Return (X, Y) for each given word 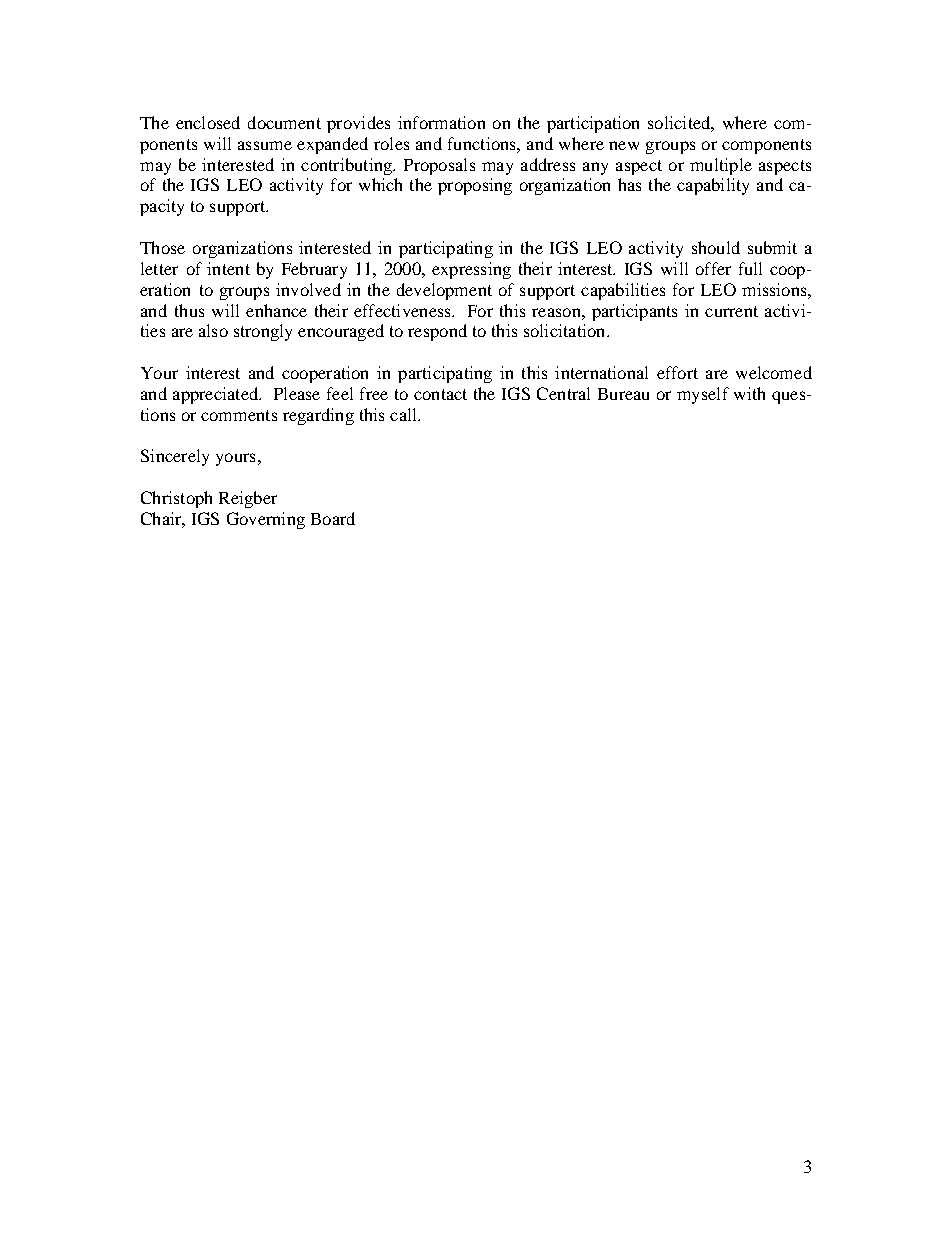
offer (713, 268)
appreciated (217, 395)
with (749, 393)
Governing (266, 520)
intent (228, 268)
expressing (471, 270)
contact (440, 394)
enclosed (208, 122)
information (441, 122)
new (624, 145)
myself (703, 395)
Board (333, 518)
